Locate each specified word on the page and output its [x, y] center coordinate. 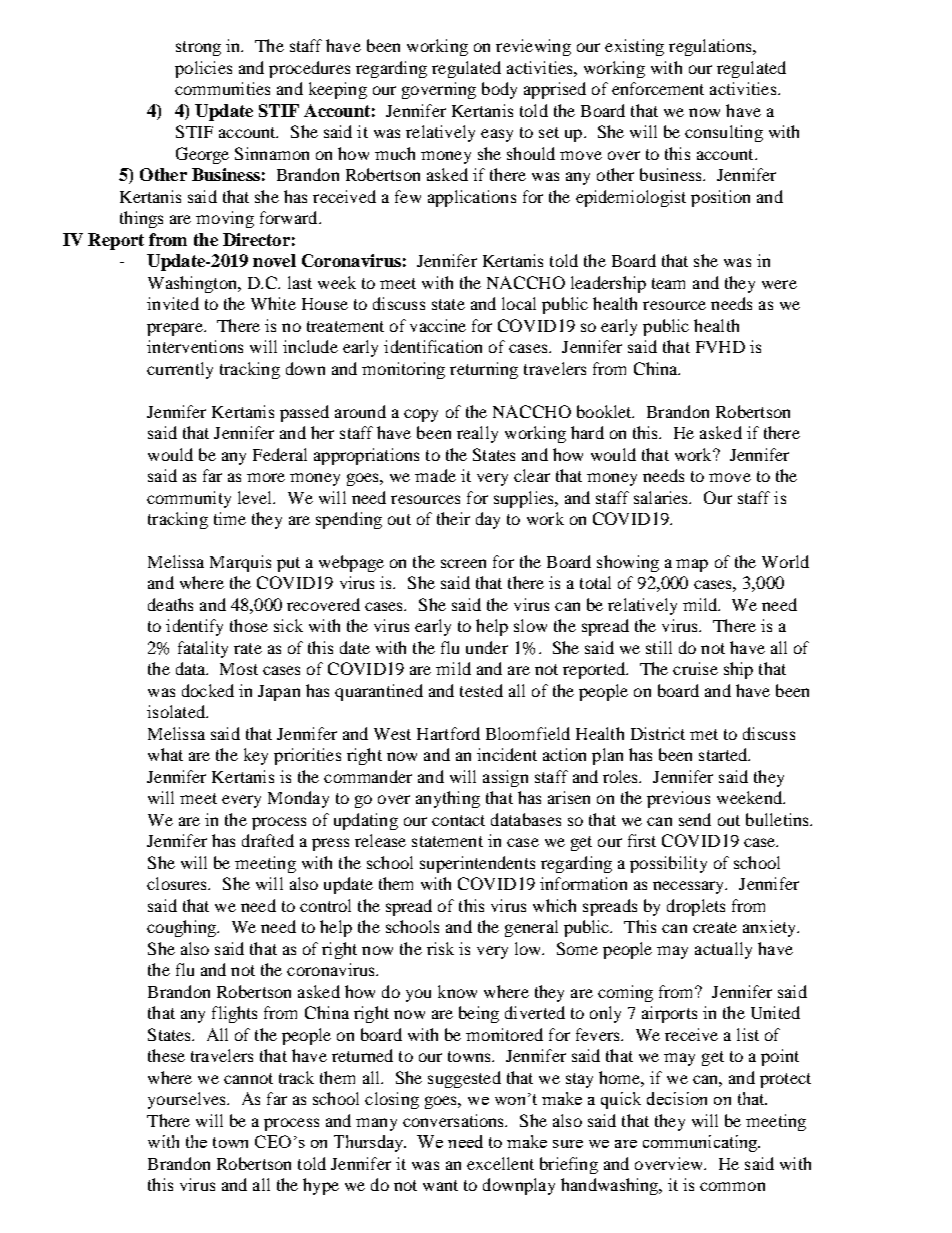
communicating [701, 1143]
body [499, 90]
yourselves [188, 1100]
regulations [711, 47]
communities [222, 88]
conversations [455, 1120]
